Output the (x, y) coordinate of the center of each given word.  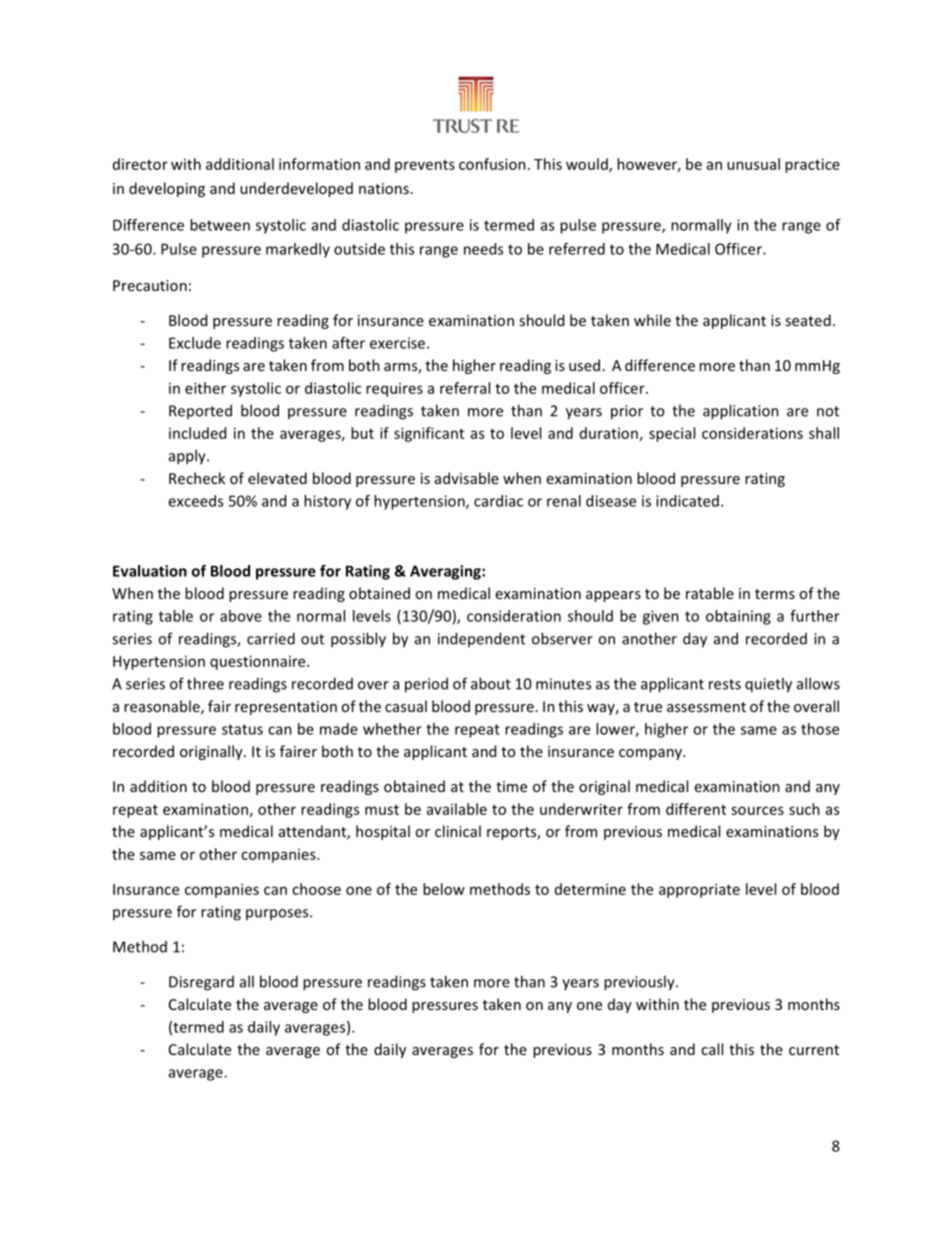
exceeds (195, 501)
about (491, 683)
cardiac (498, 501)
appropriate (699, 890)
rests (725, 684)
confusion (492, 164)
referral (465, 388)
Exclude (195, 343)
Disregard (201, 983)
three (205, 683)
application (741, 412)
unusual (753, 164)
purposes (278, 914)
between (220, 225)
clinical (458, 831)
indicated (687, 501)
